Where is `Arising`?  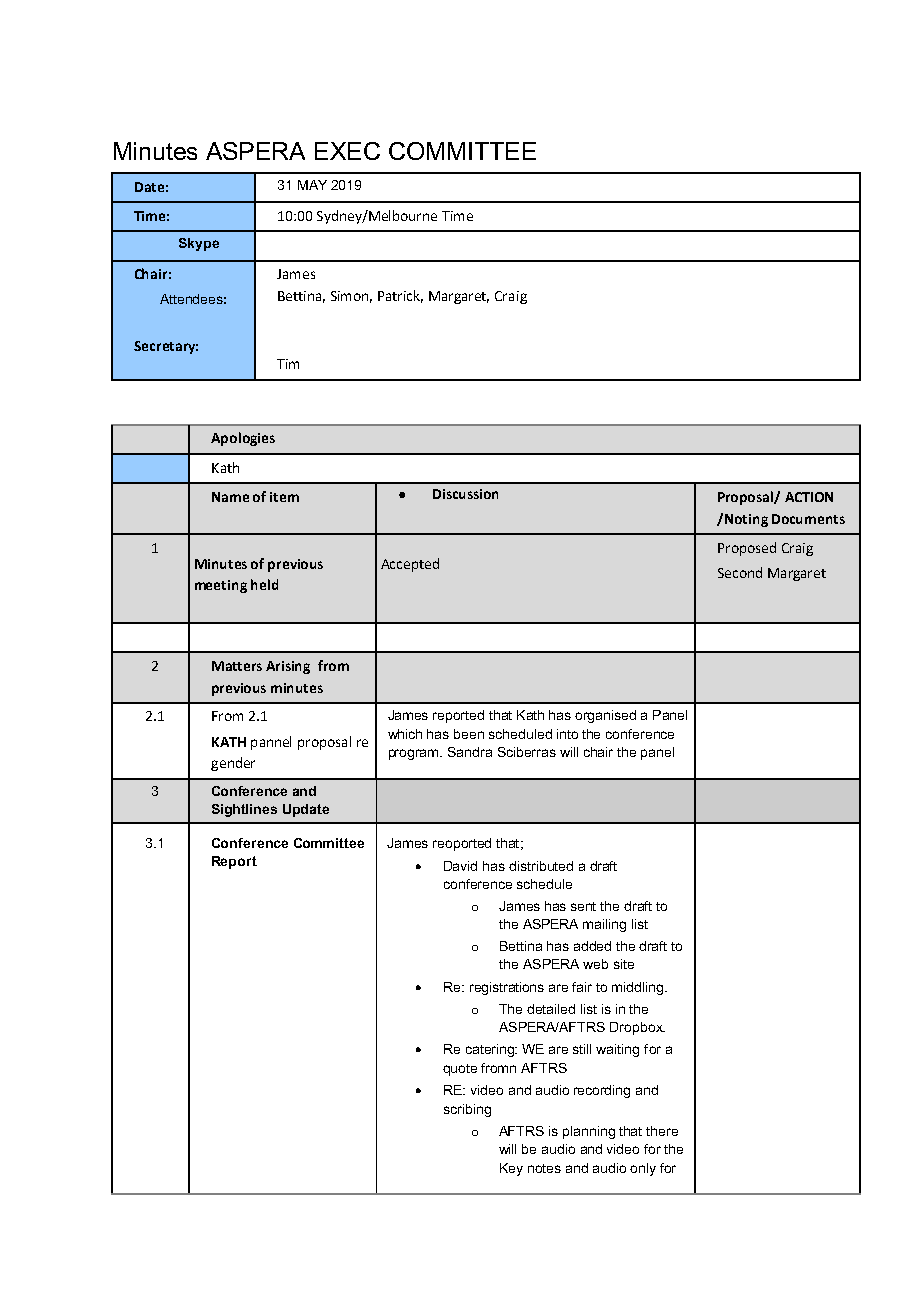
Arising is located at coordinates (288, 667).
